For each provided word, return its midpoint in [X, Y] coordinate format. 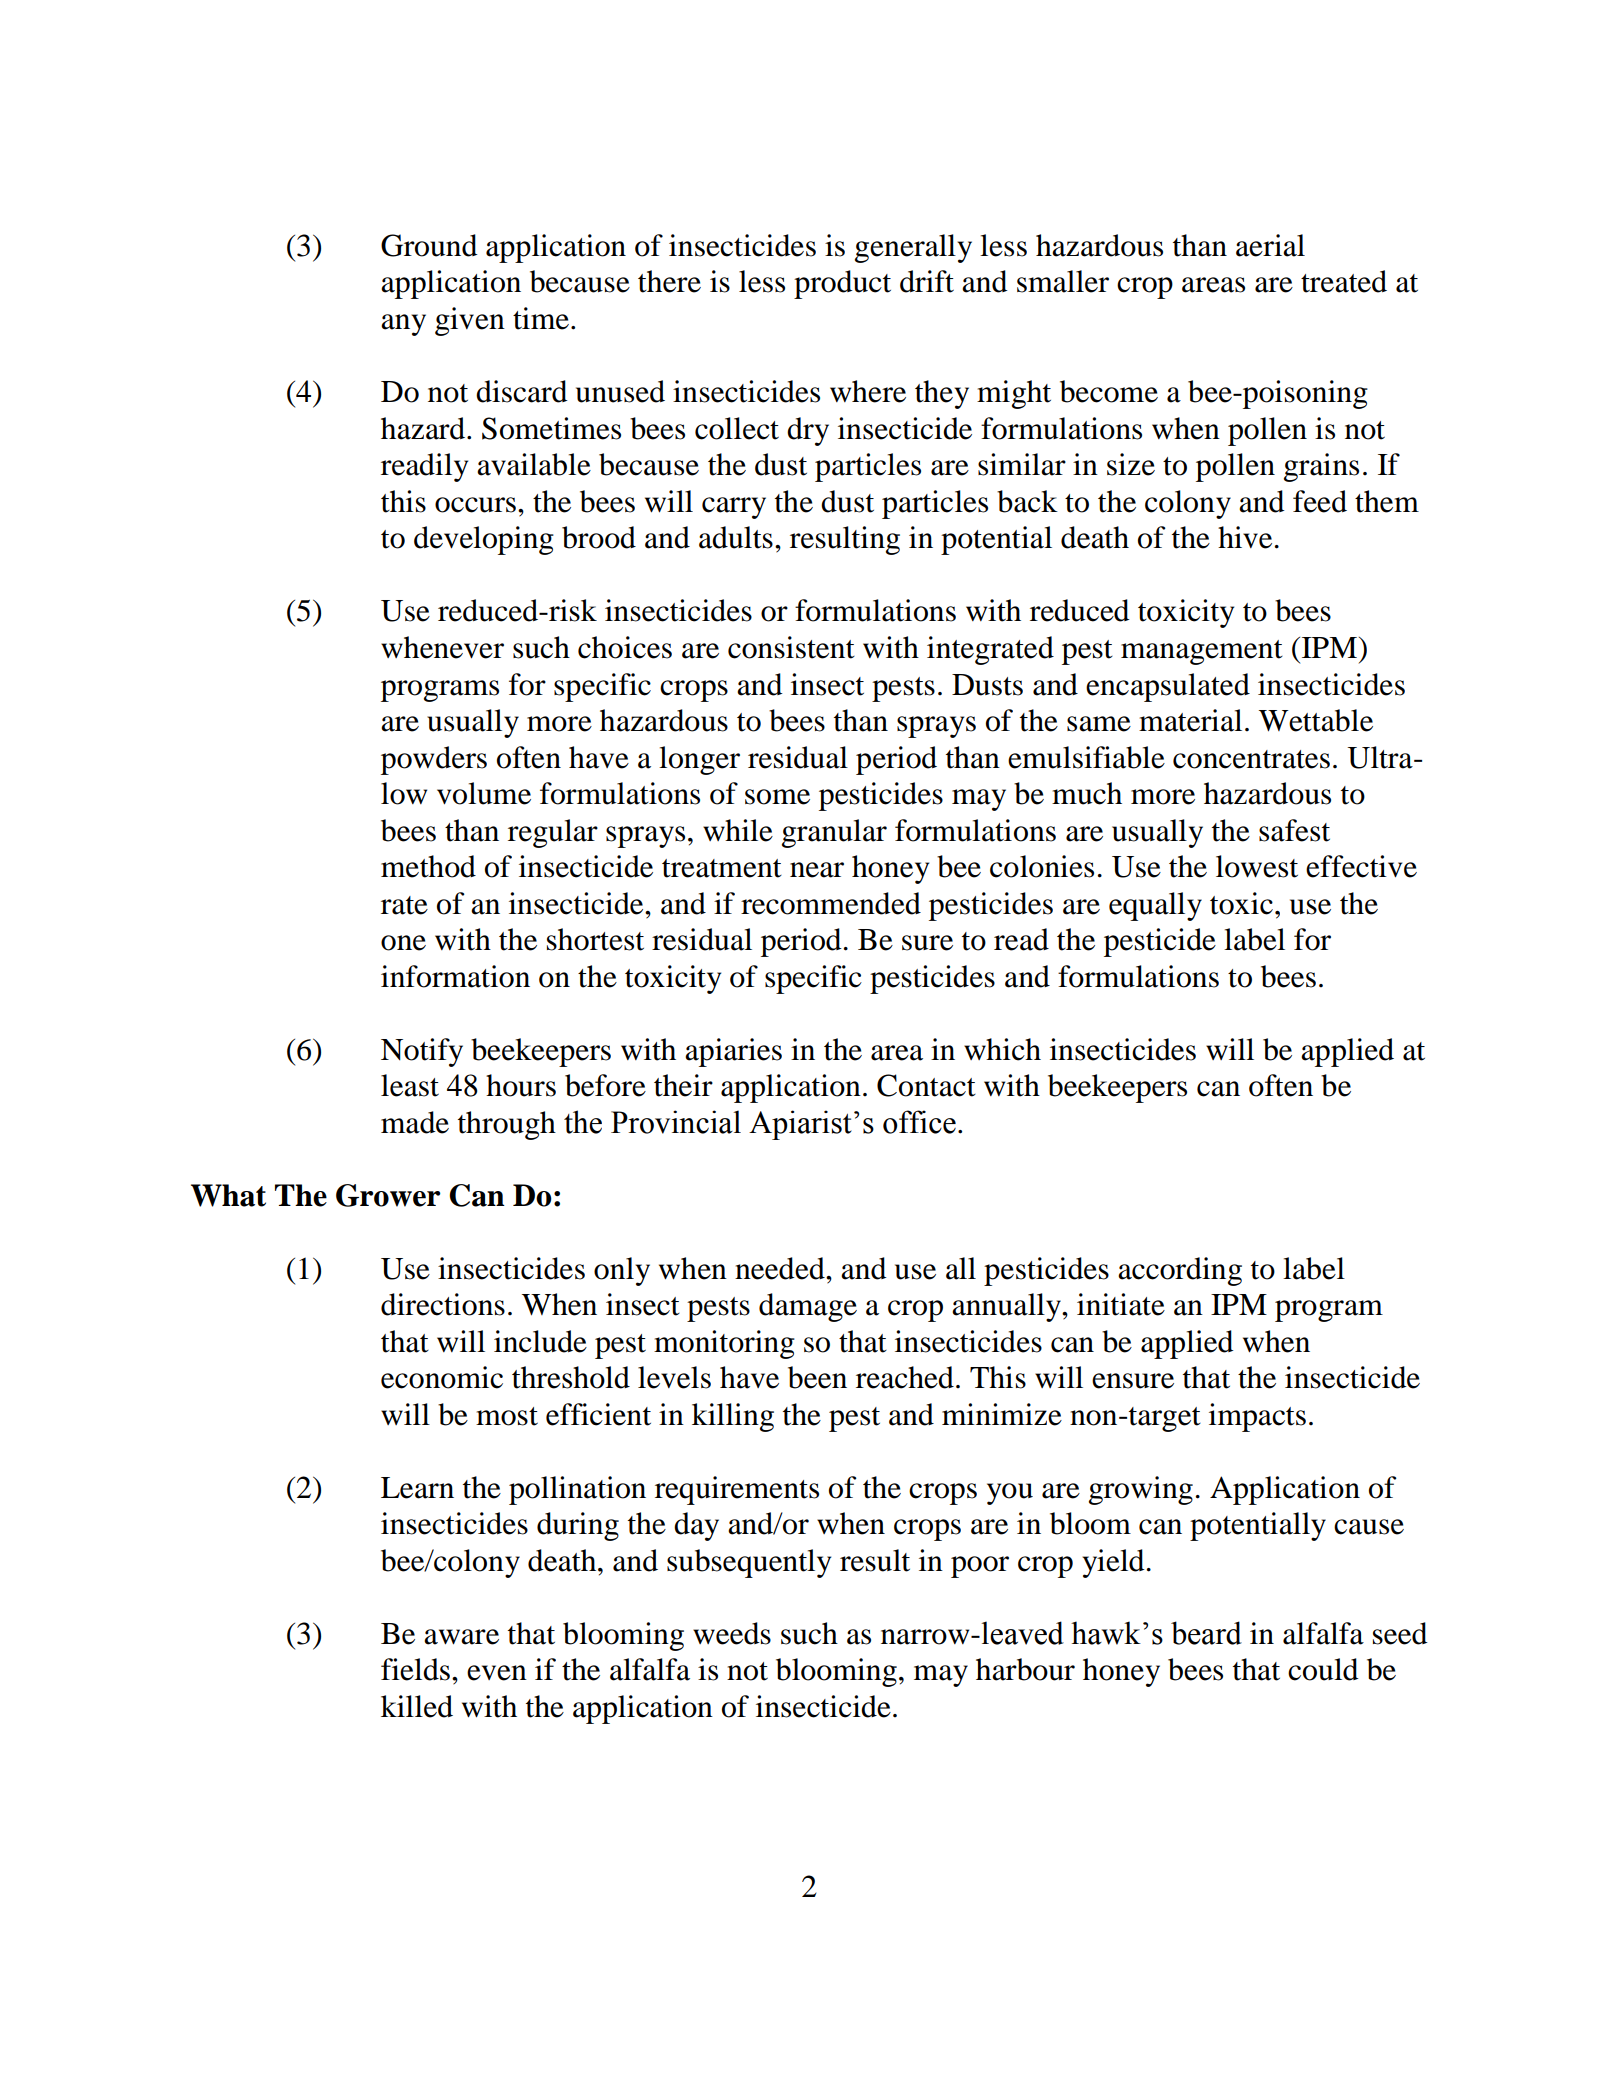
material [1190, 720]
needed [781, 1268]
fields [415, 1669]
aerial [1270, 245]
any [403, 325]
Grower [388, 1195]
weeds [732, 1633]
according [1180, 1271]
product [842, 284]
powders [434, 760]
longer [699, 760]
